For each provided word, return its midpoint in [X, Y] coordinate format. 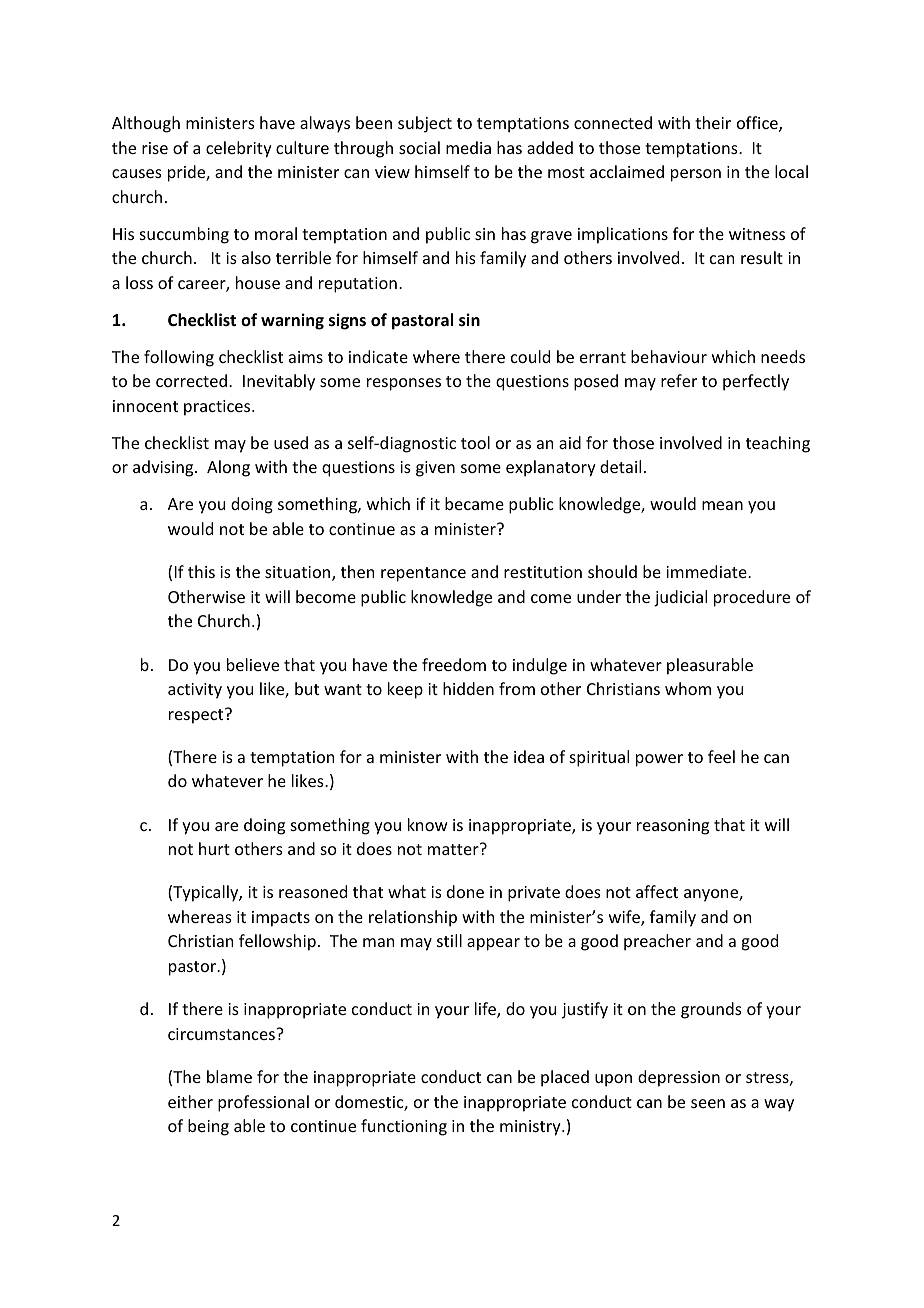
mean [722, 505]
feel [721, 756]
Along [228, 468]
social [419, 147]
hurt [214, 848]
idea [529, 756]
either [190, 1101]
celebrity [239, 149]
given [435, 469]
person [696, 175]
